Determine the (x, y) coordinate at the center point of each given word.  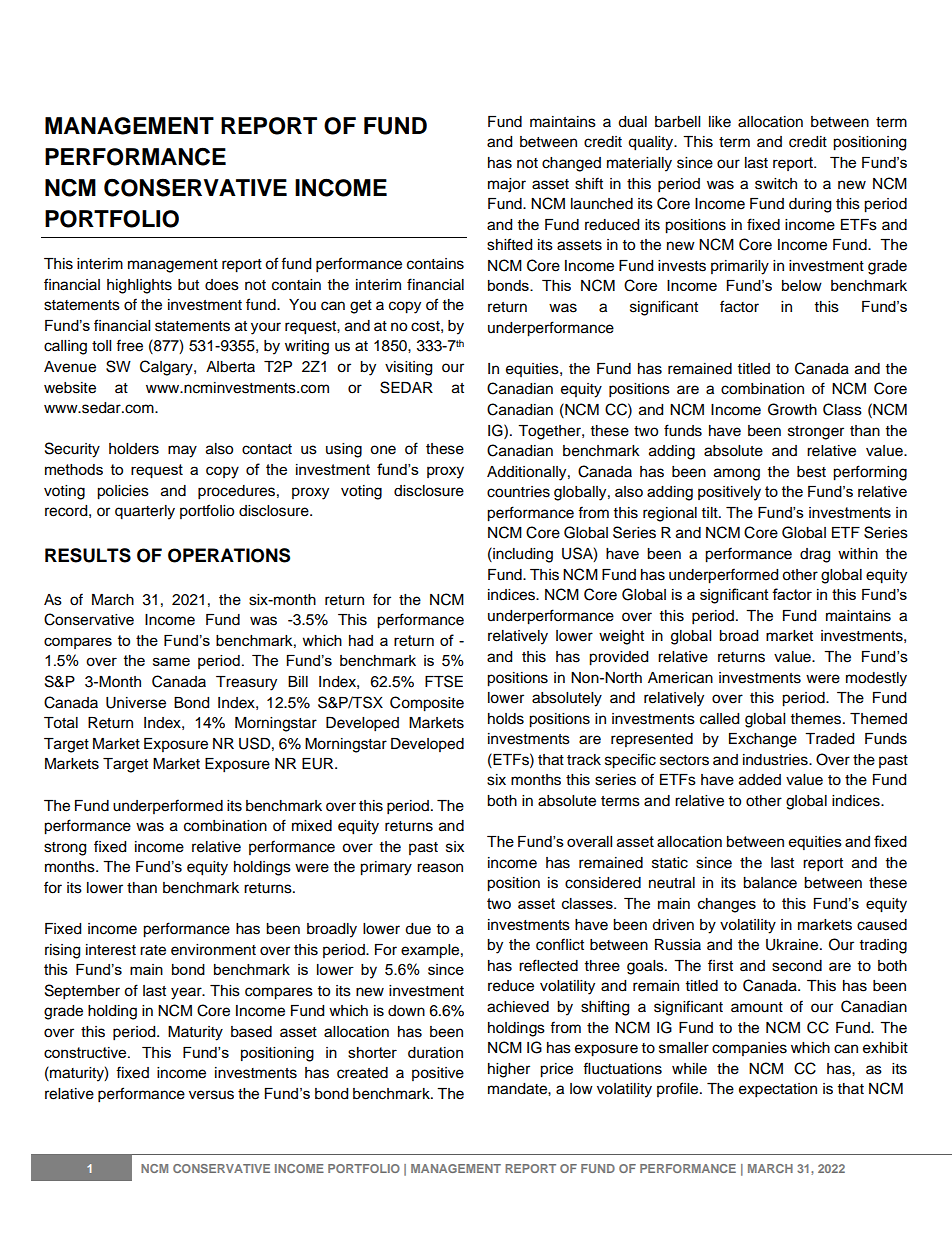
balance (770, 883)
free (129, 345)
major (507, 185)
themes (817, 719)
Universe (136, 703)
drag (815, 555)
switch (776, 184)
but (188, 285)
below (802, 285)
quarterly (145, 512)
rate (153, 950)
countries (518, 492)
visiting (408, 368)
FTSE (444, 681)
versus (211, 1095)
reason (440, 868)
